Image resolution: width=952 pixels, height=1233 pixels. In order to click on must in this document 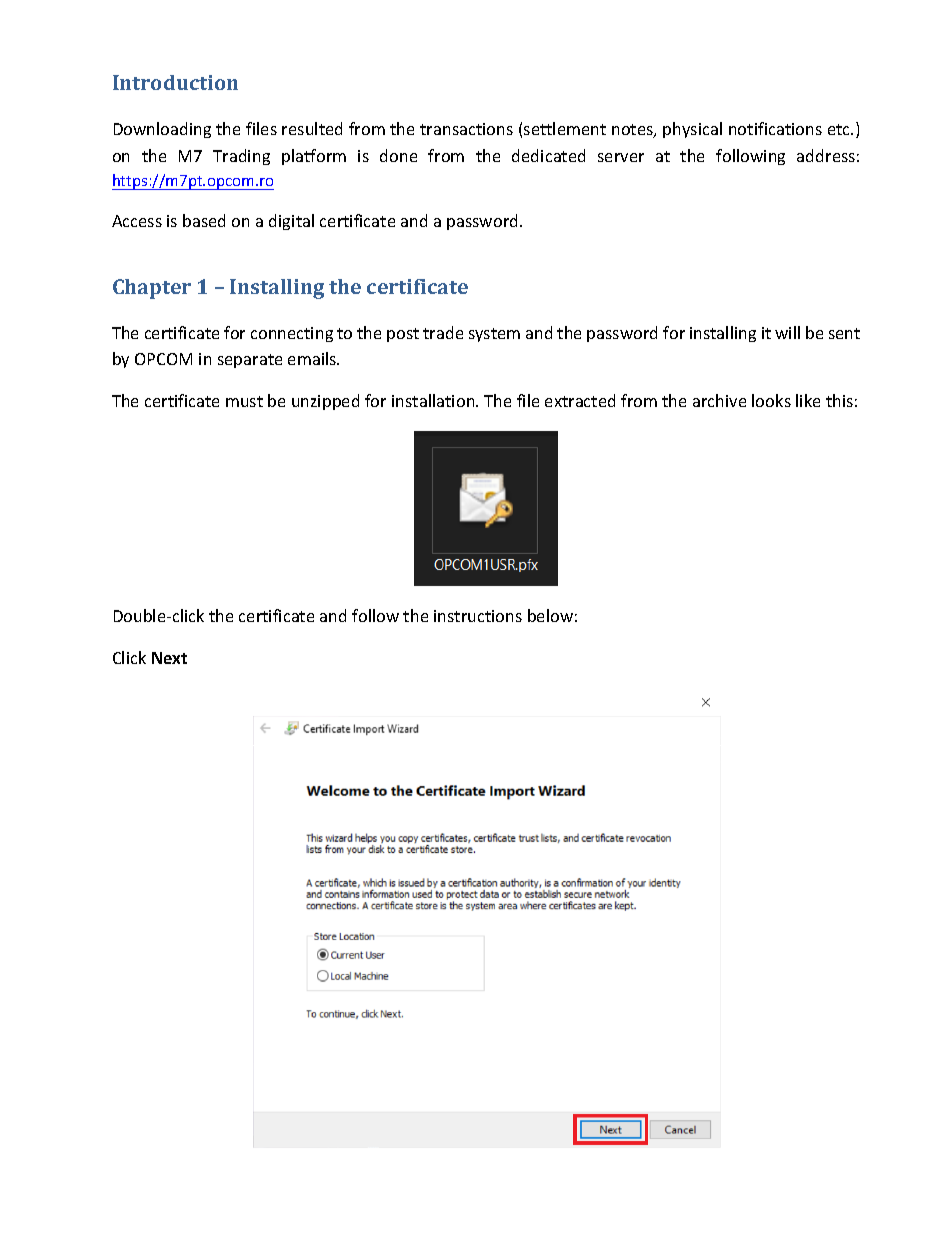, I will do `click(244, 401)`.
